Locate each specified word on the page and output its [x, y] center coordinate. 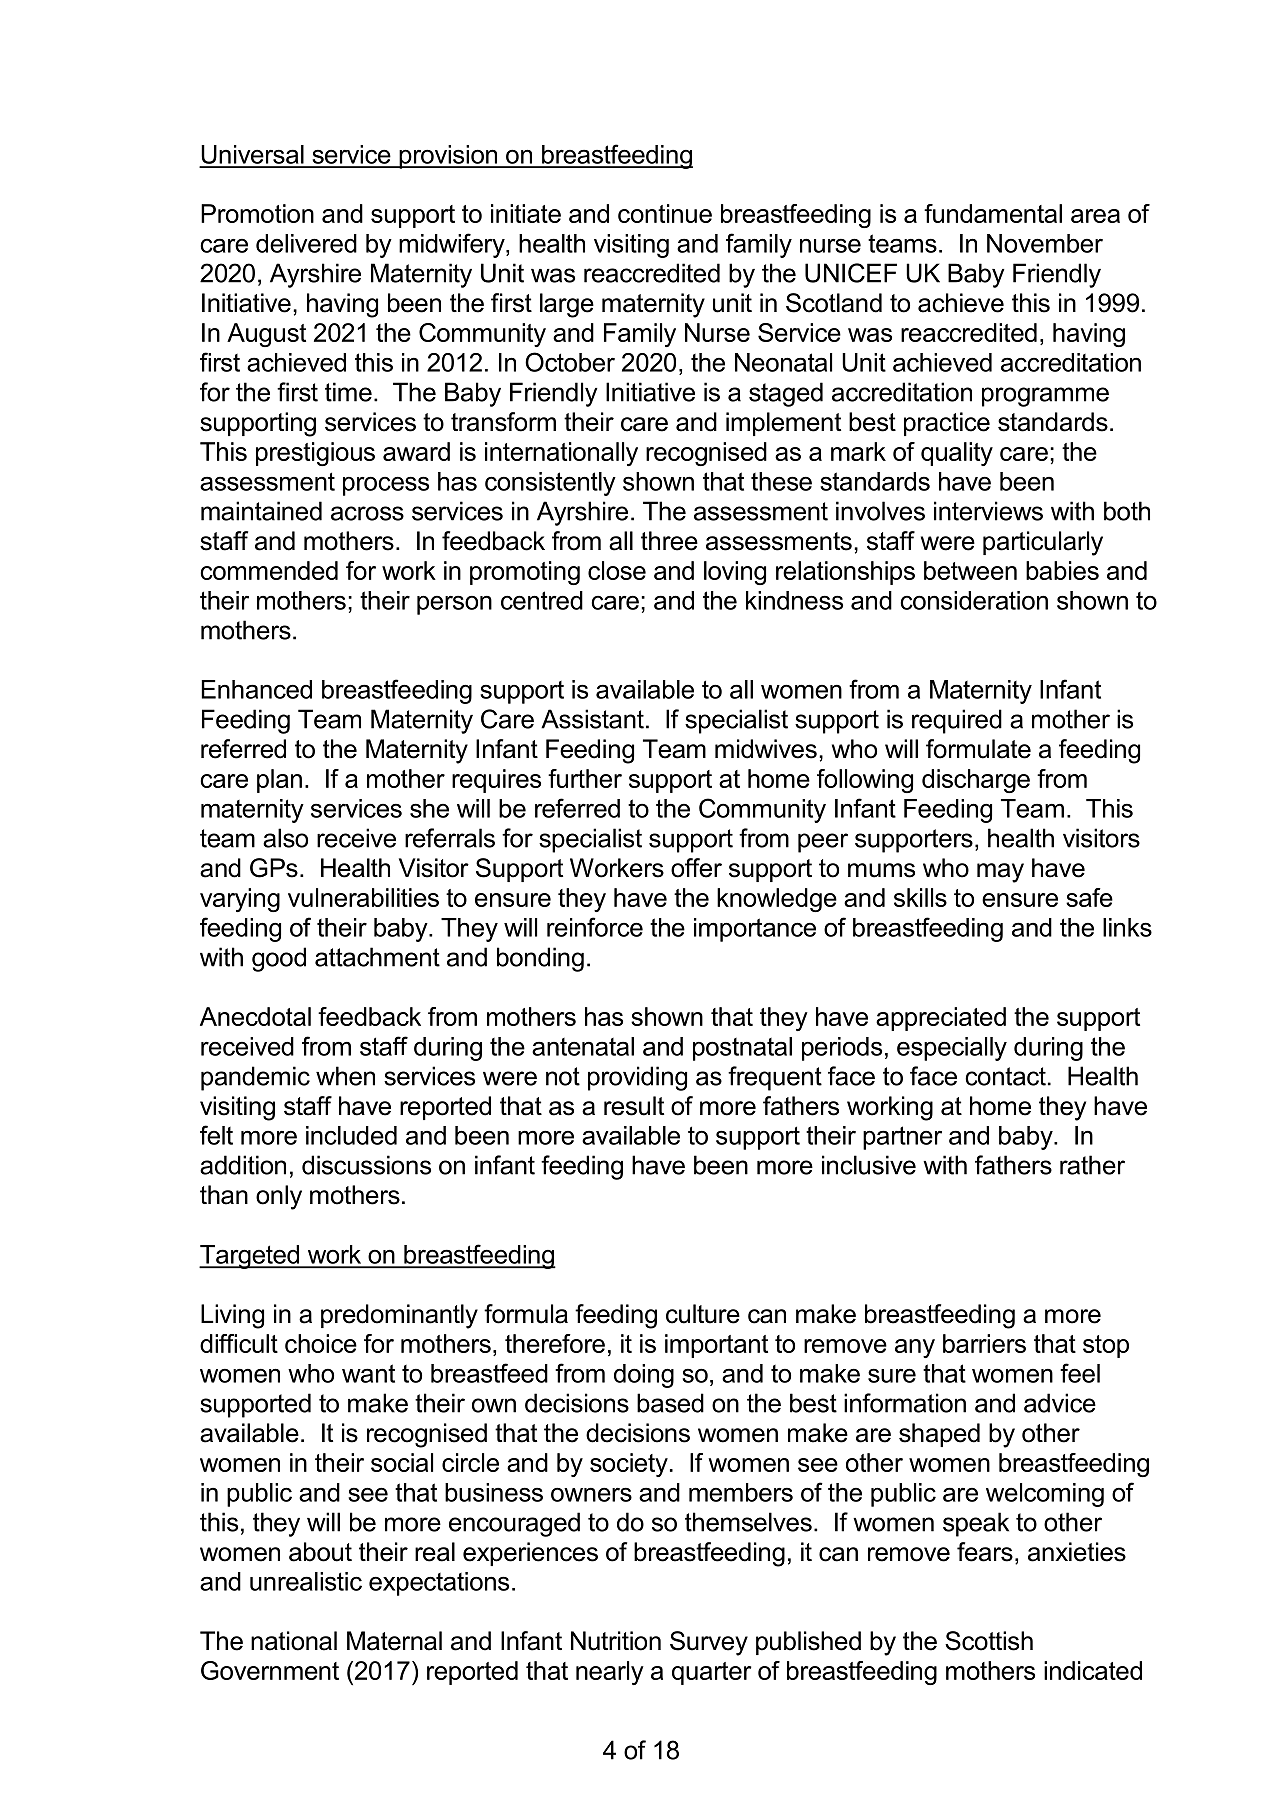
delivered [306, 243]
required [957, 721]
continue [665, 213]
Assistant [592, 719]
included [351, 1135]
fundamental [993, 213]
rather [1092, 1165]
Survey [709, 1643]
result [634, 1106]
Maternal [394, 1641]
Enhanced [256, 689]
